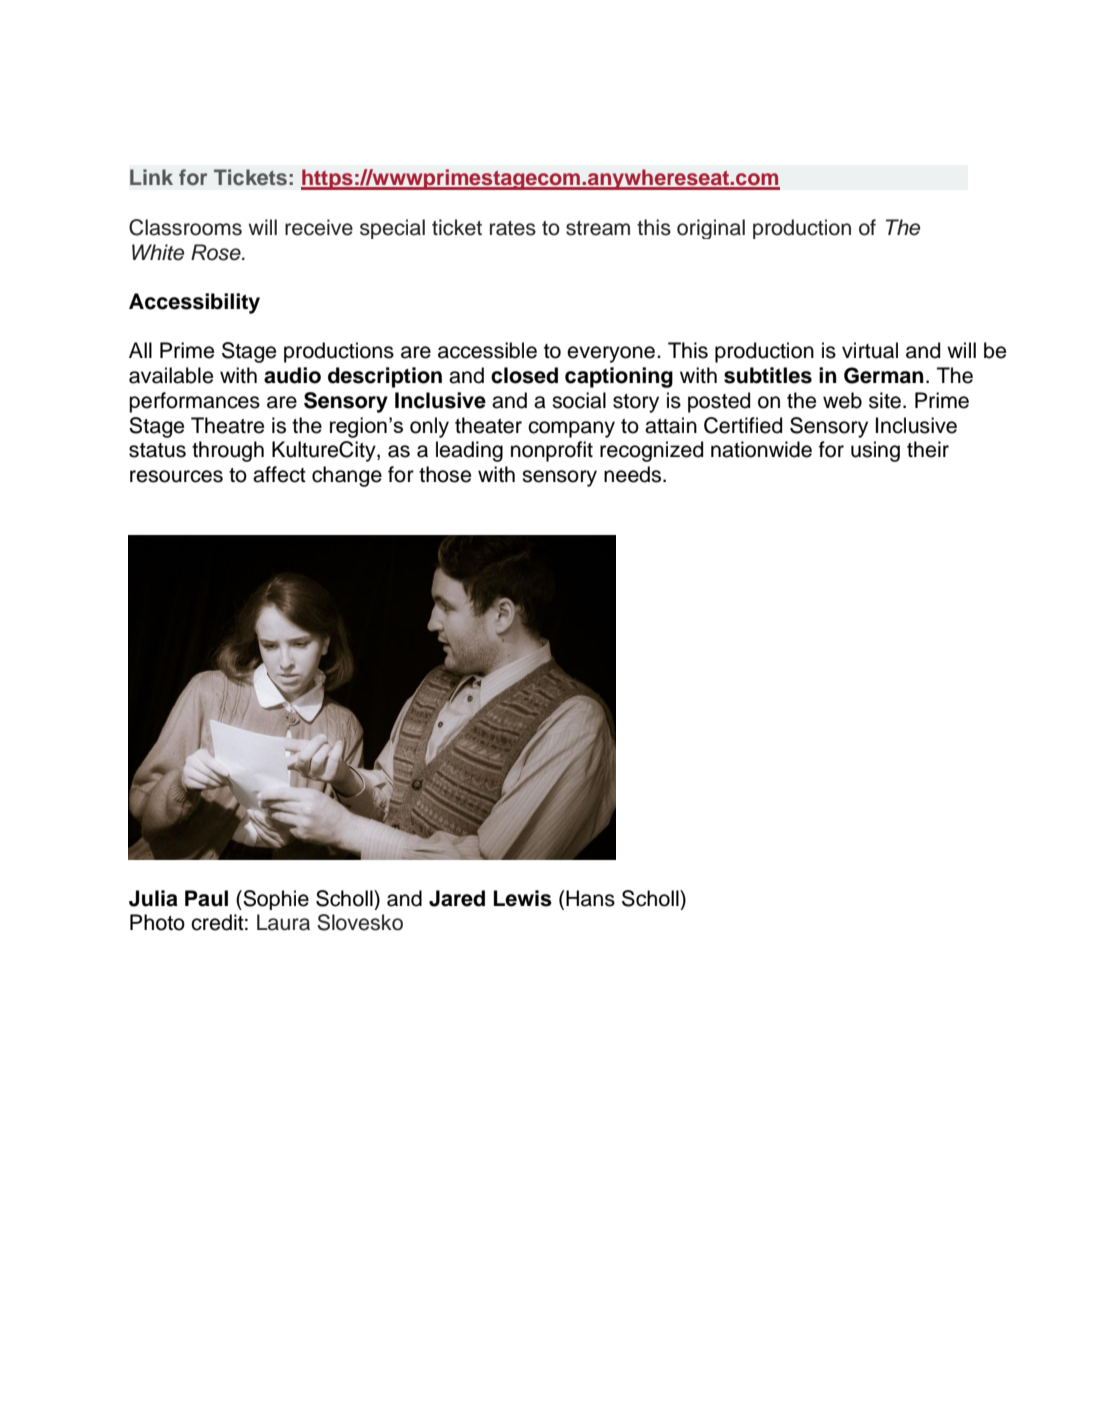 The image size is (1096, 1418). What do you see at coordinates (185, 227) in the screenshot?
I see `Classrooms` at bounding box center [185, 227].
